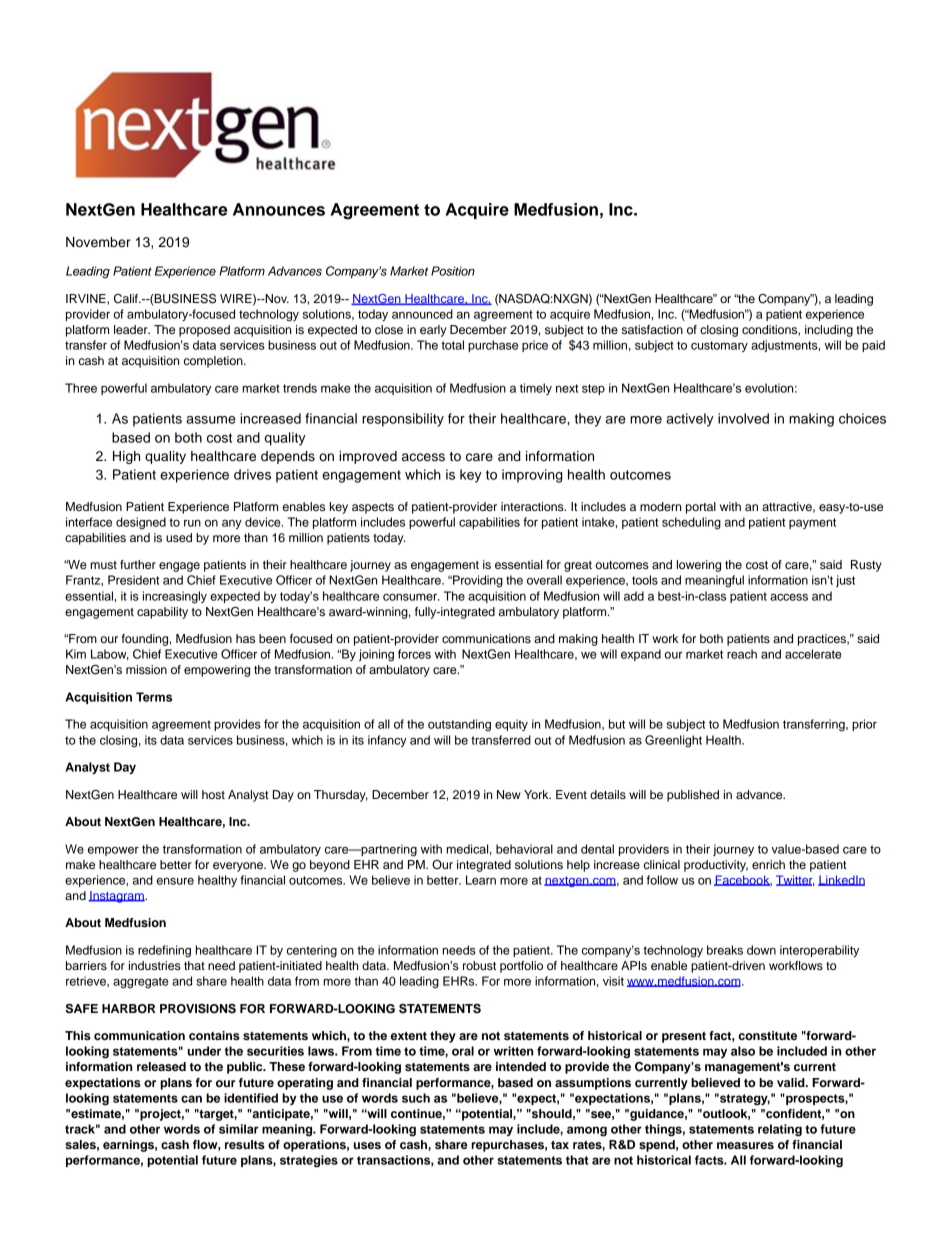 The image size is (952, 1233). Describe the element at coordinates (533, 506) in the image. I see `interactions` at that location.
